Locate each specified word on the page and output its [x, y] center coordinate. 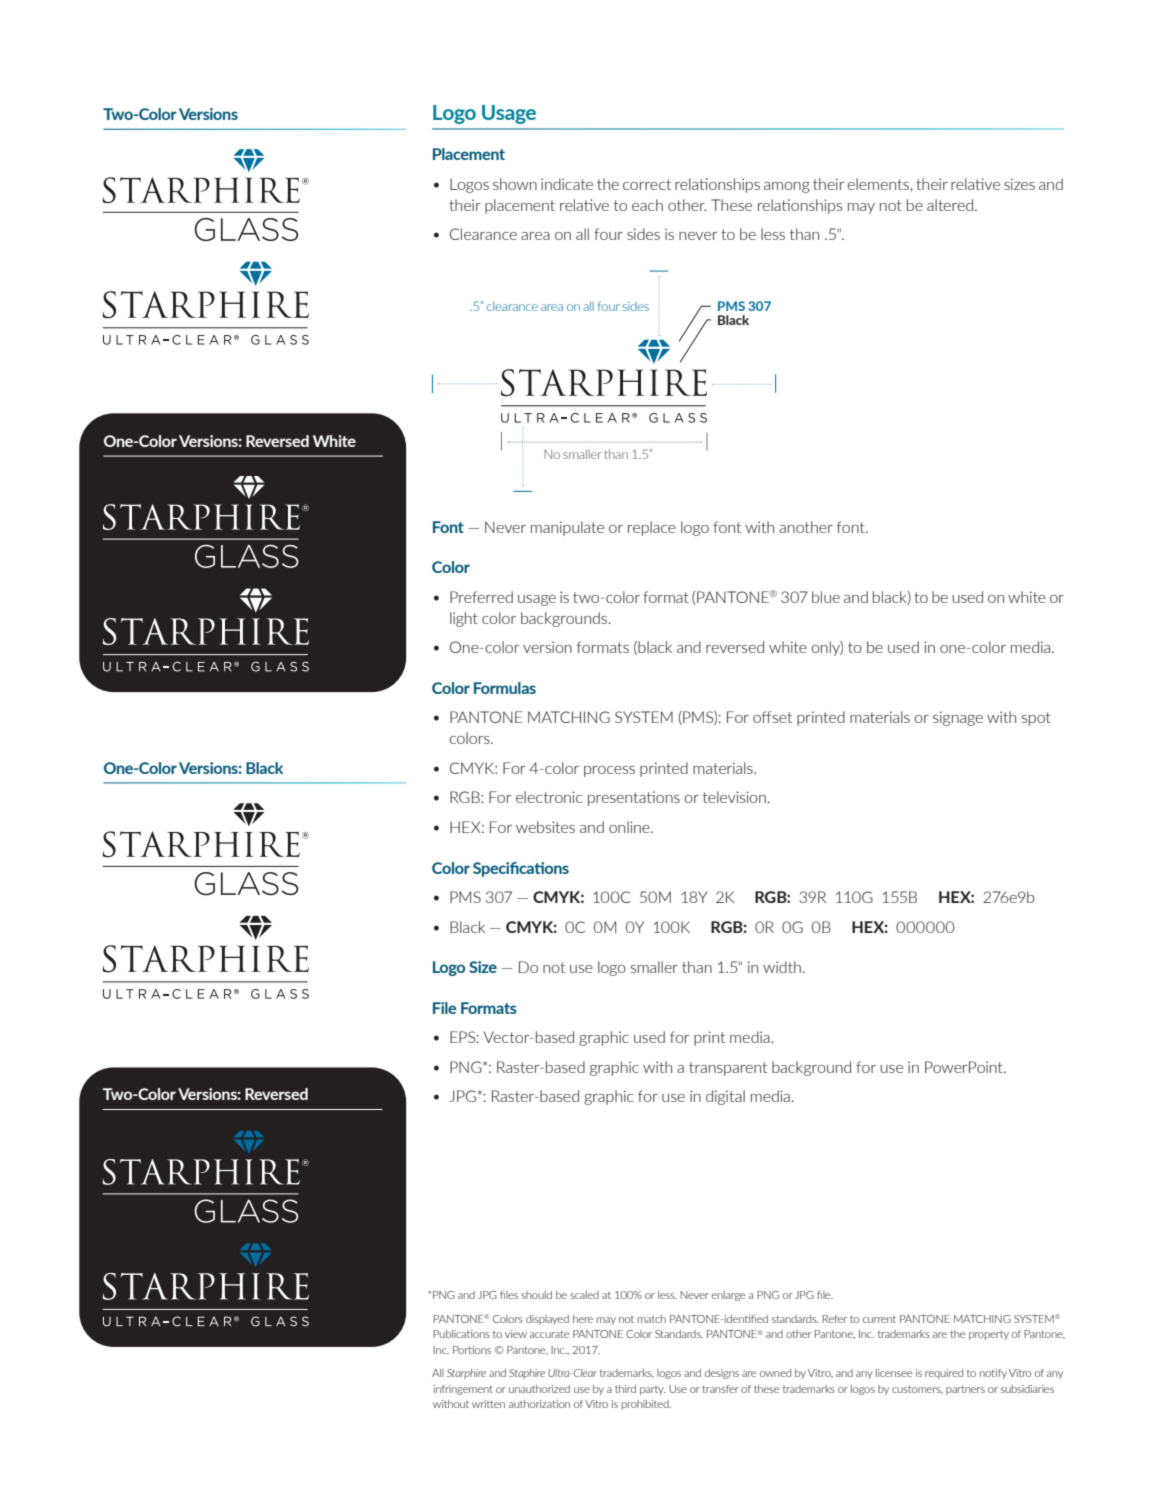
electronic [549, 797]
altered [951, 205]
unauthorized [539, 1389]
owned [775, 1373]
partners [965, 1390]
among [787, 187]
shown [515, 184]
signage [958, 718]
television [734, 797]
